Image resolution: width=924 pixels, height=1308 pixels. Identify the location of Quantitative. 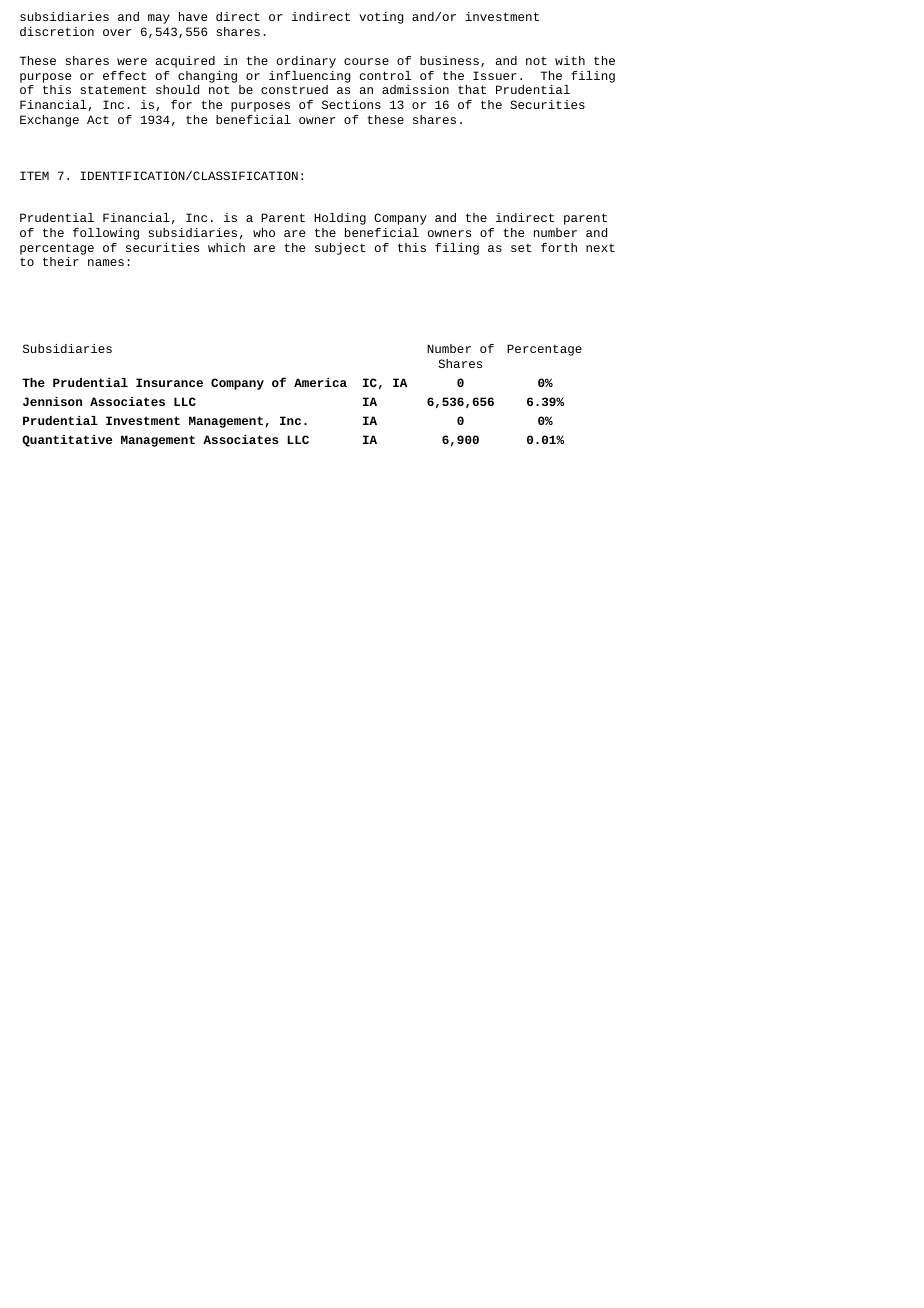
(67, 441).
